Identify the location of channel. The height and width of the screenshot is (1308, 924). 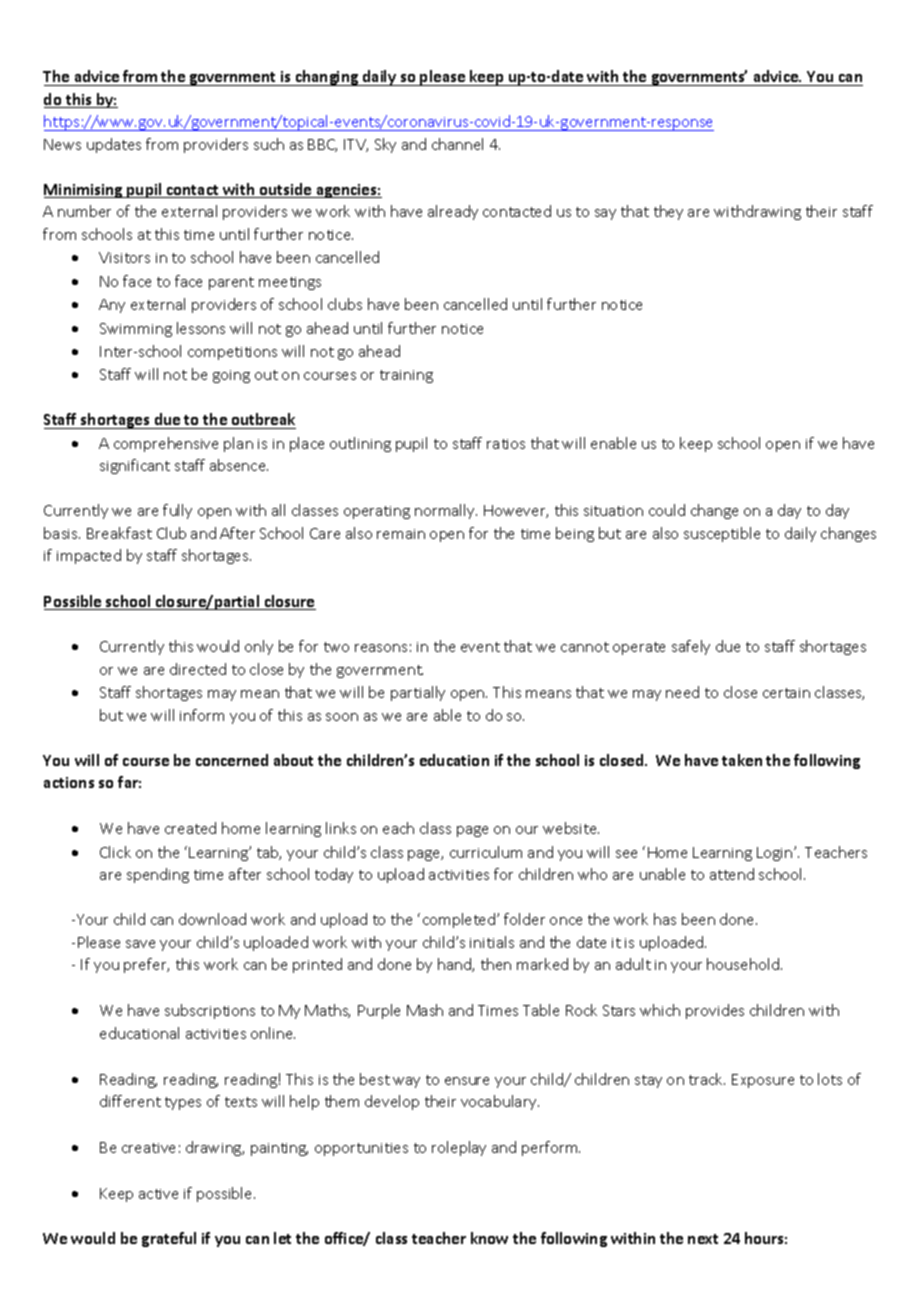
(457, 144).
